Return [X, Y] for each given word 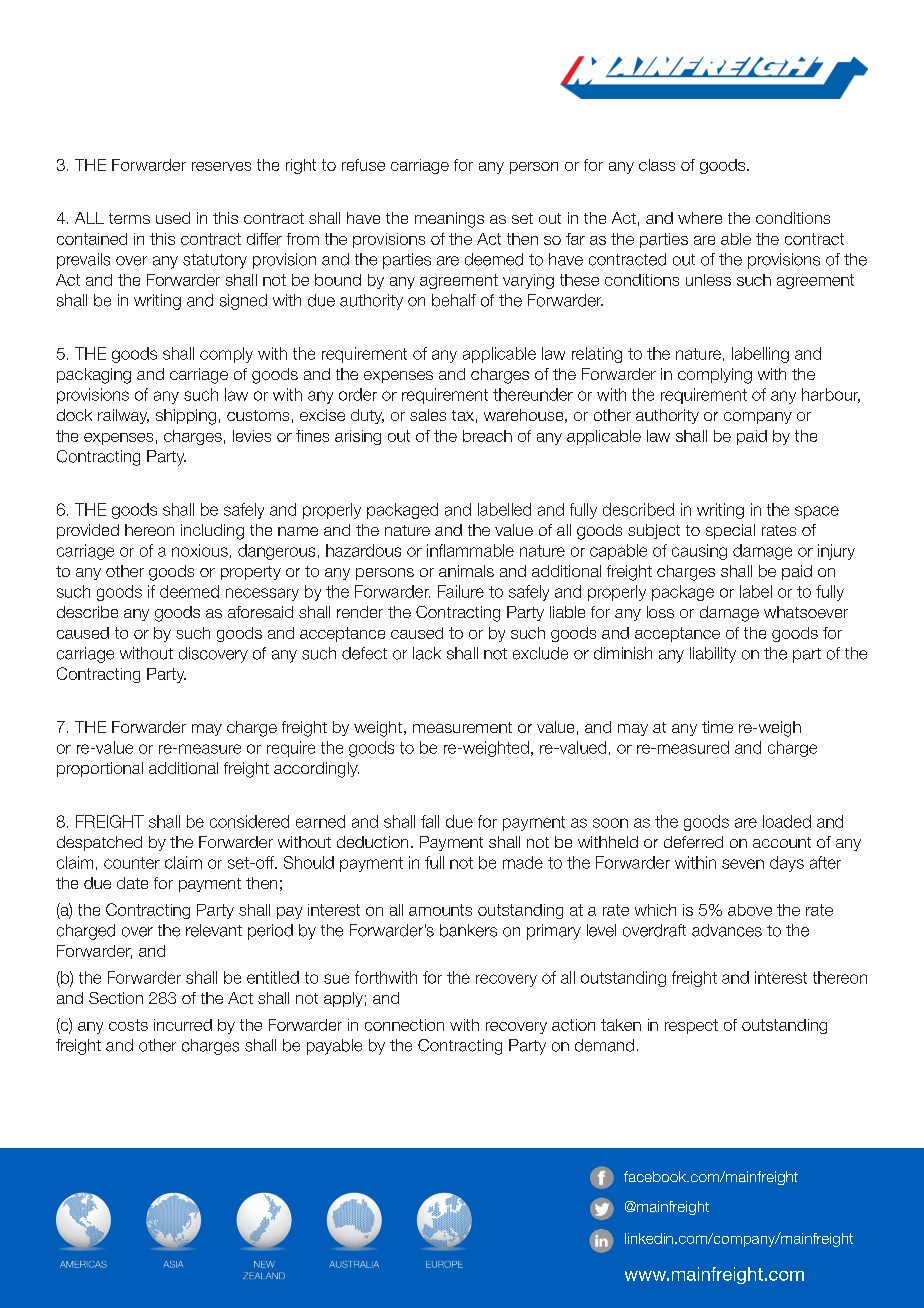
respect [691, 1026]
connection [404, 1025]
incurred [183, 1025]
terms [129, 218]
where [700, 218]
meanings [449, 220]
